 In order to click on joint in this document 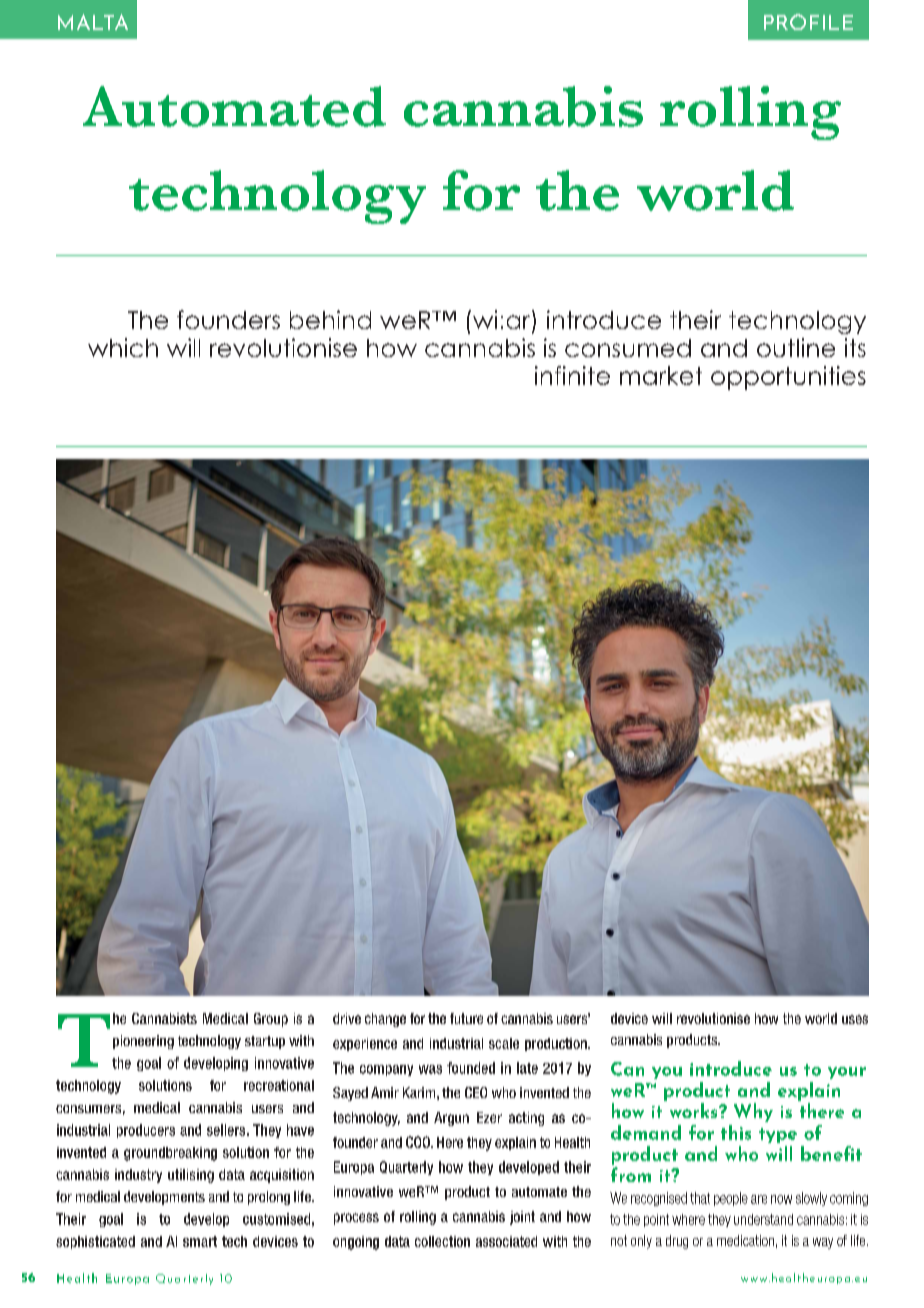, I will do `click(522, 1218)`.
